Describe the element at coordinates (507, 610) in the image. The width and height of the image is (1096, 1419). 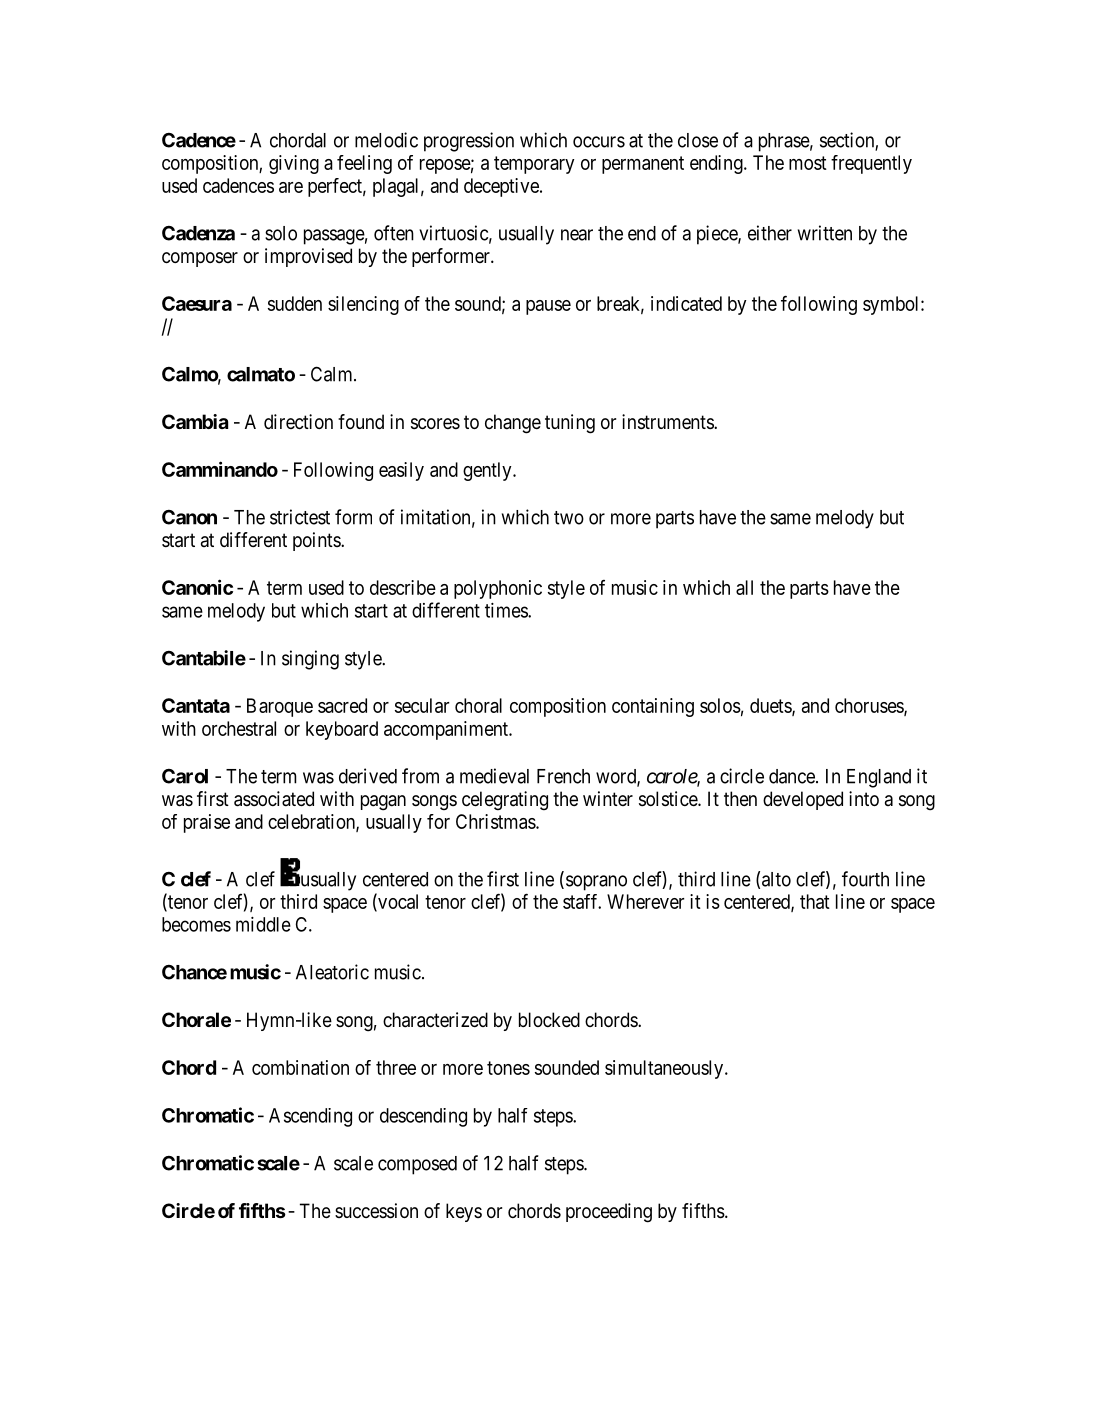
I see `times` at that location.
